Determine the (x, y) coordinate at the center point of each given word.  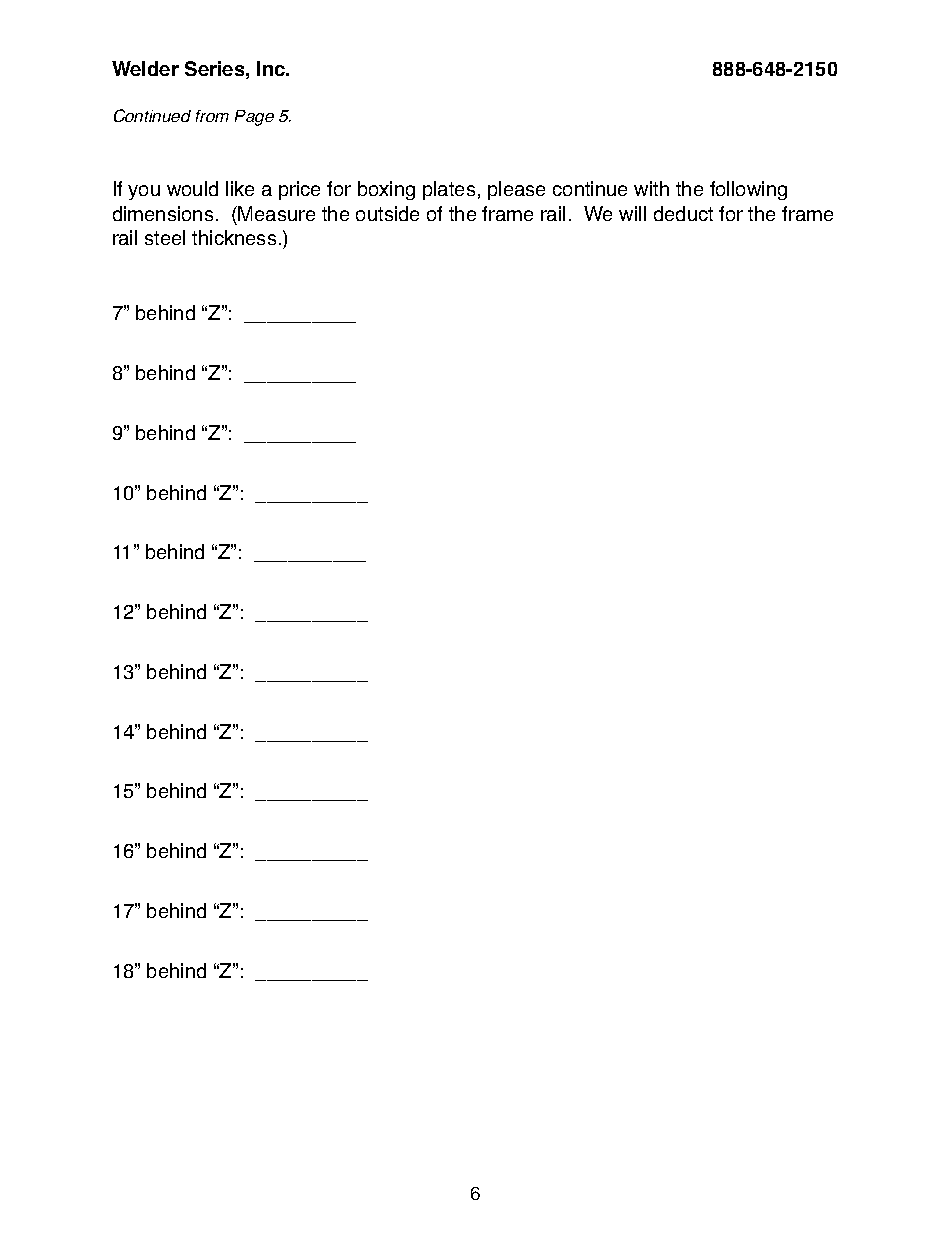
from (212, 116)
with (651, 188)
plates (449, 190)
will (632, 213)
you (144, 192)
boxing (386, 190)
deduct (683, 213)
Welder (145, 68)
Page (254, 118)
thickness (234, 237)
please (516, 190)
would (192, 188)
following (748, 190)
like (240, 188)
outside (387, 213)
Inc (272, 68)
